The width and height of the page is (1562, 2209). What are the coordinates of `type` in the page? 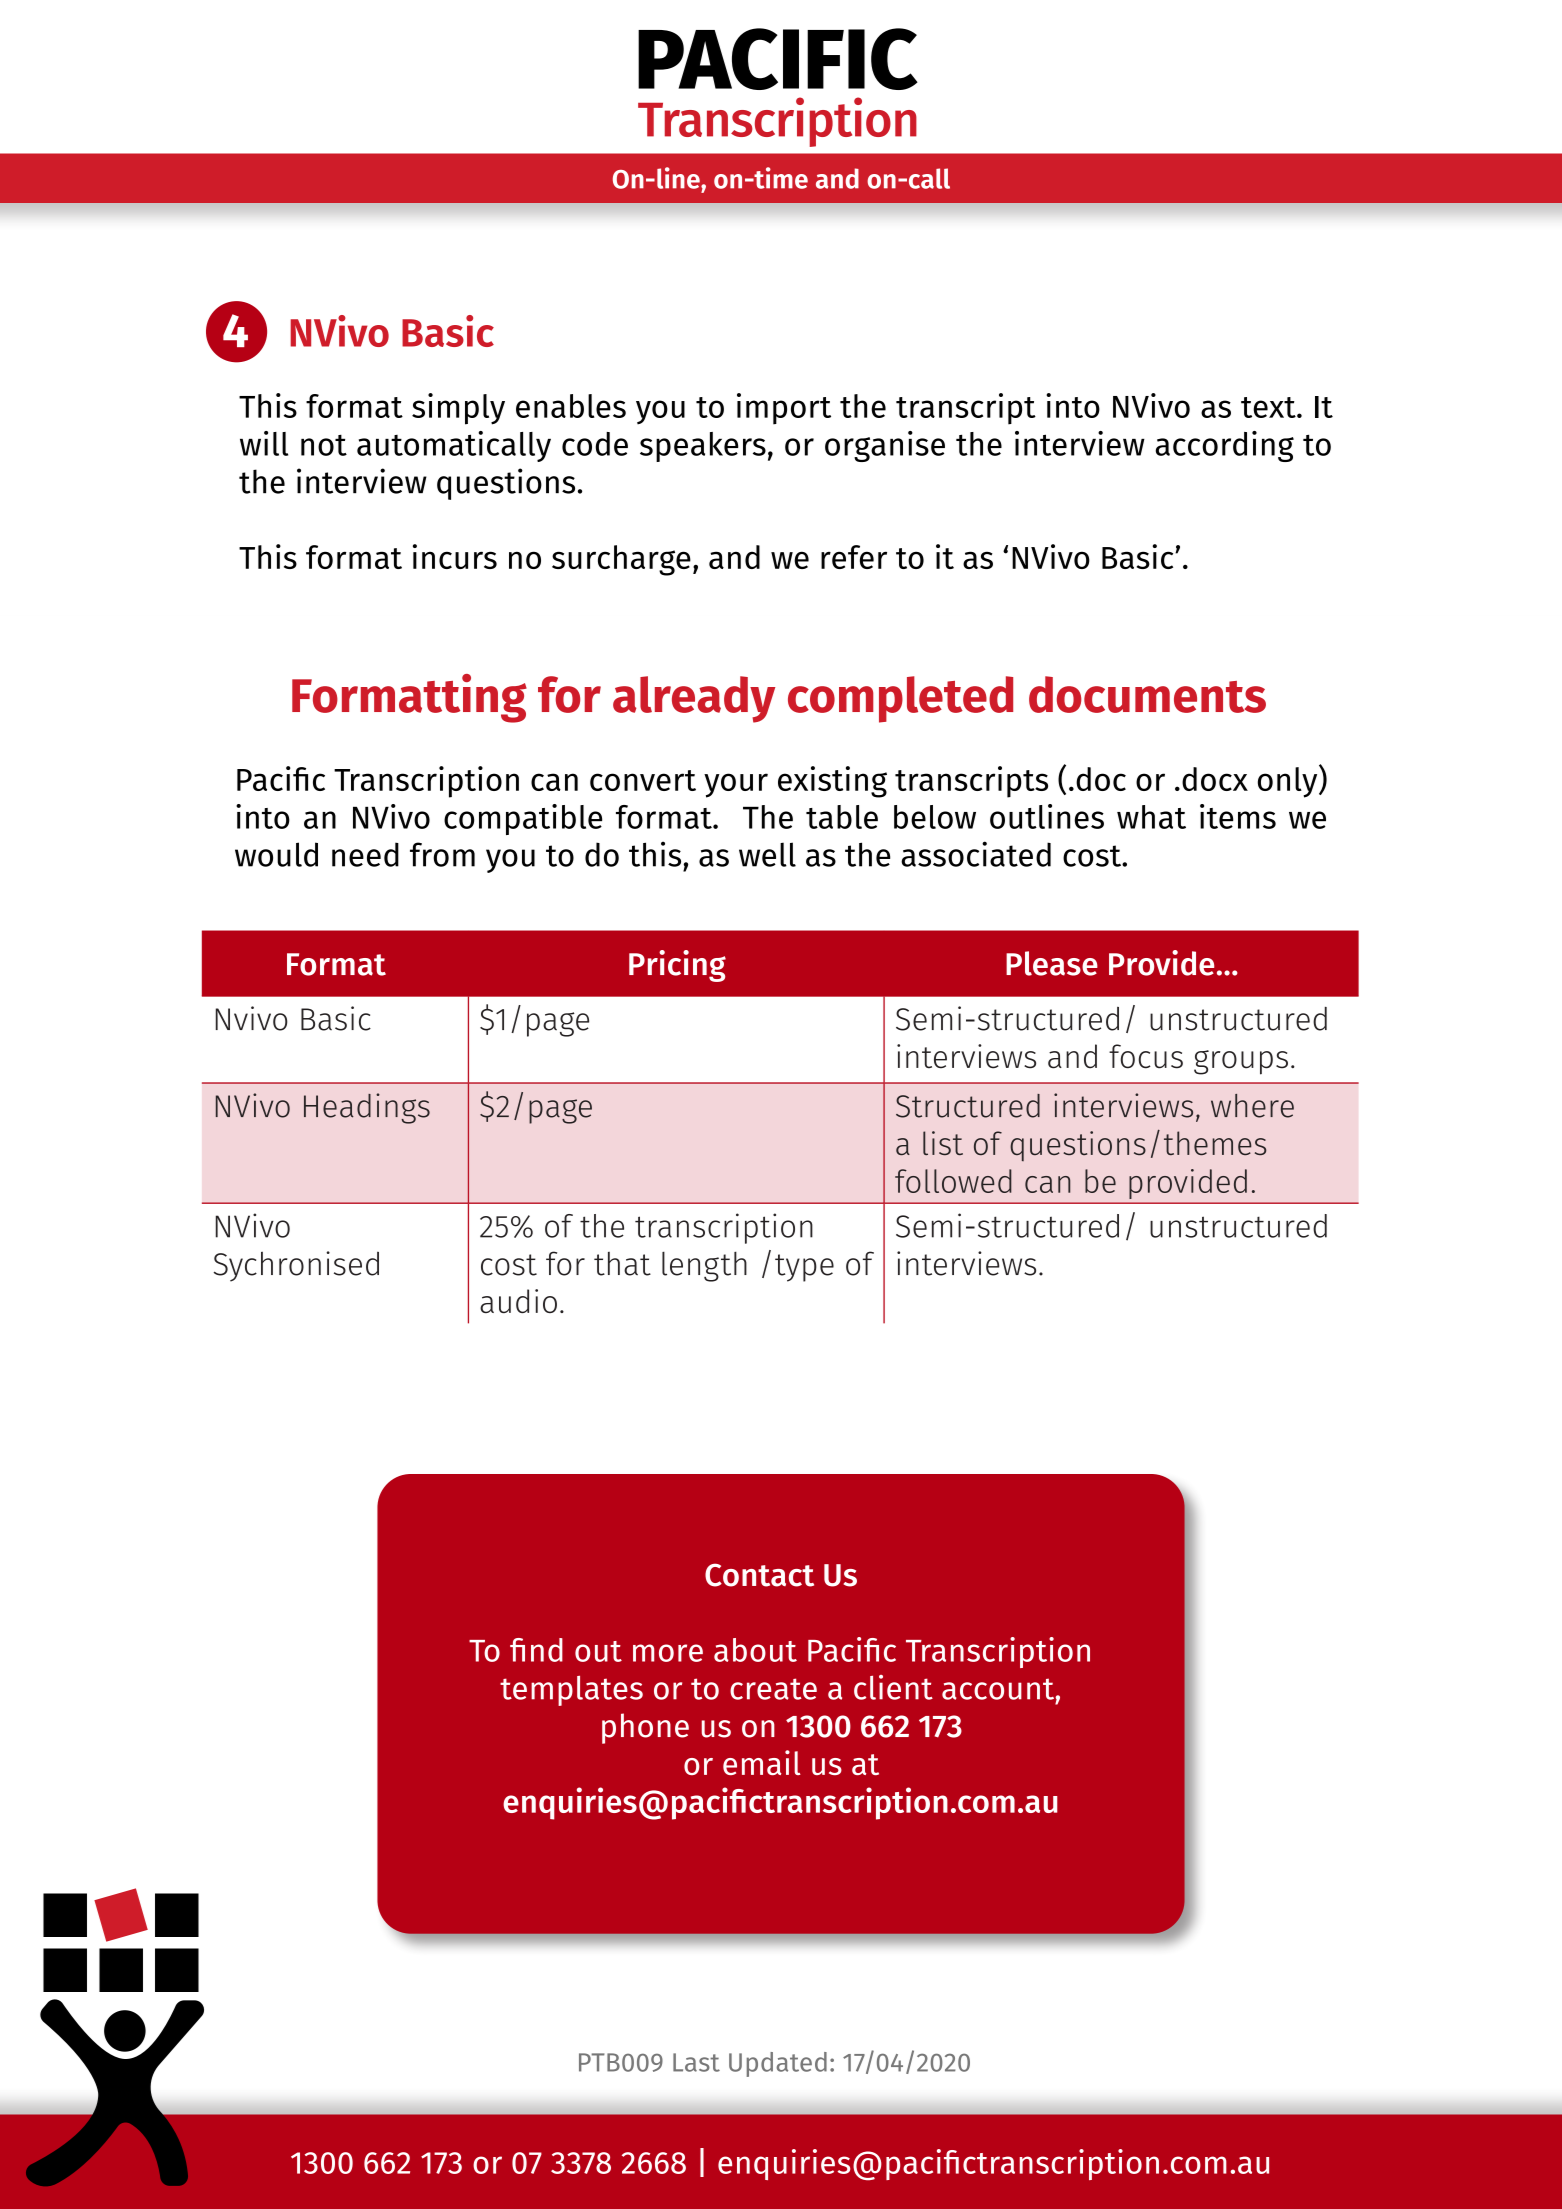 It's located at (804, 1268).
